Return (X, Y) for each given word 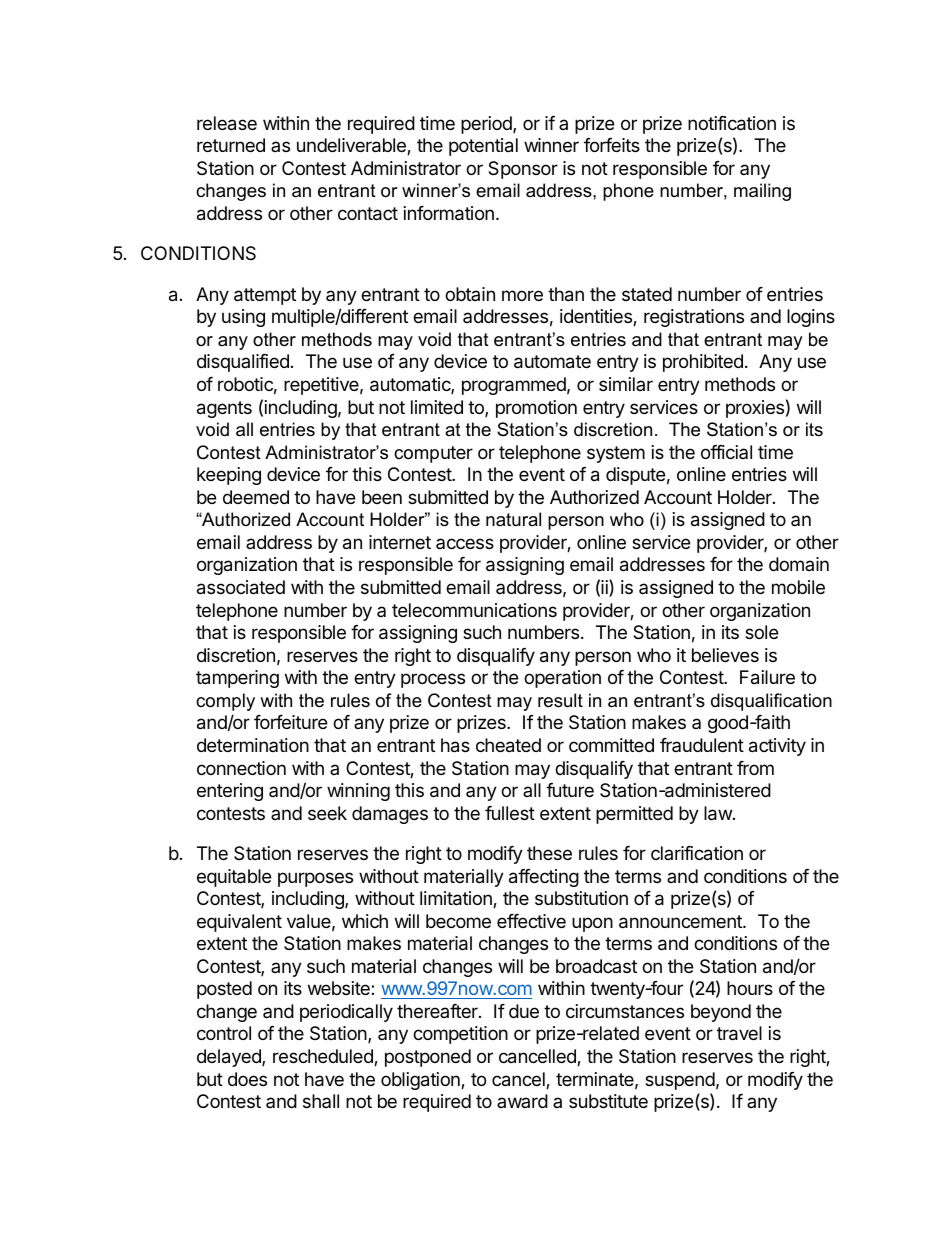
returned (231, 145)
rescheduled (324, 1057)
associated (241, 587)
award (522, 1101)
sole (761, 632)
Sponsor (523, 170)
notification (732, 123)
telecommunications (474, 610)
